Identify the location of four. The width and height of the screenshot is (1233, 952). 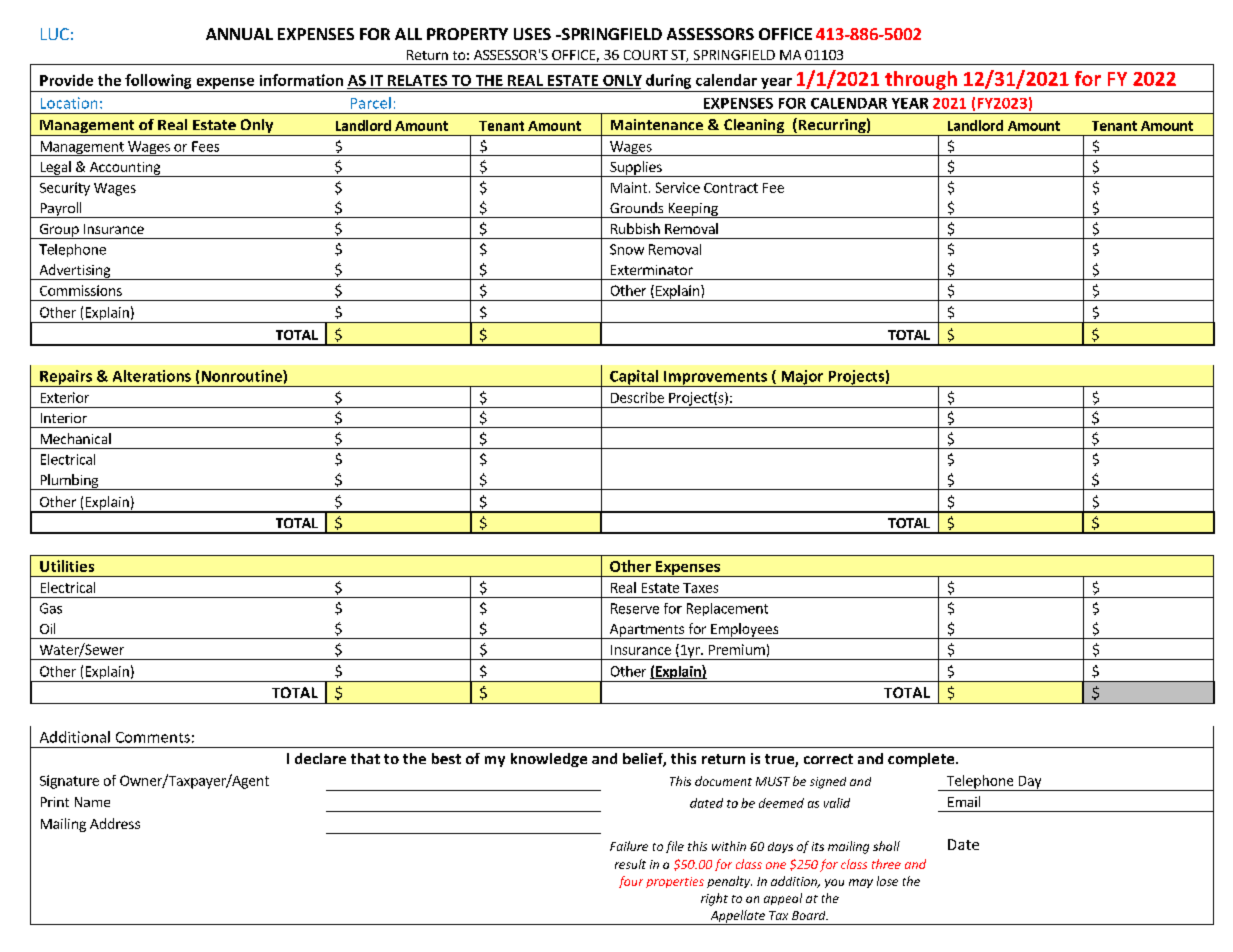
(631, 882).
